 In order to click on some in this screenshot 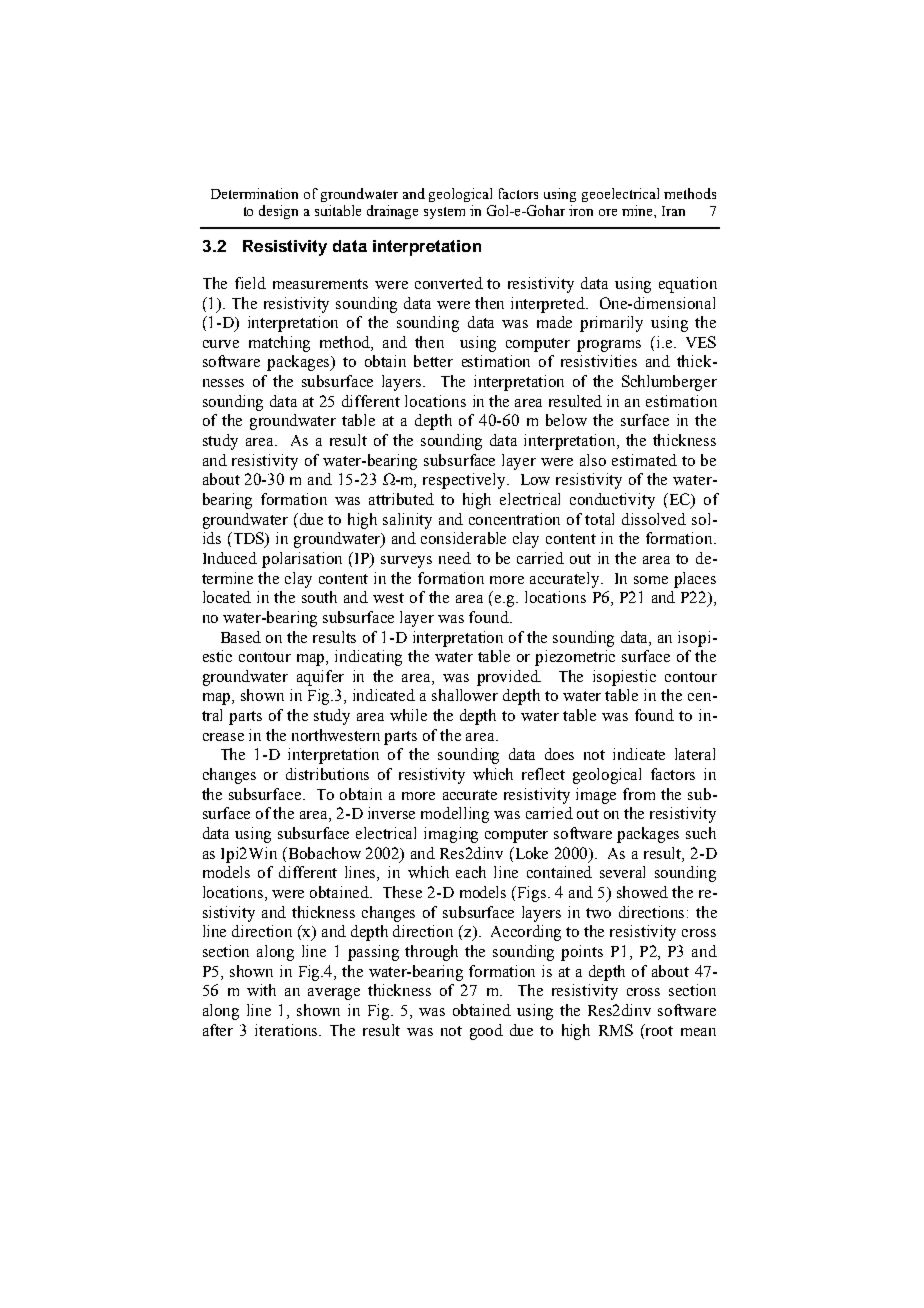, I will do `click(651, 580)`.
